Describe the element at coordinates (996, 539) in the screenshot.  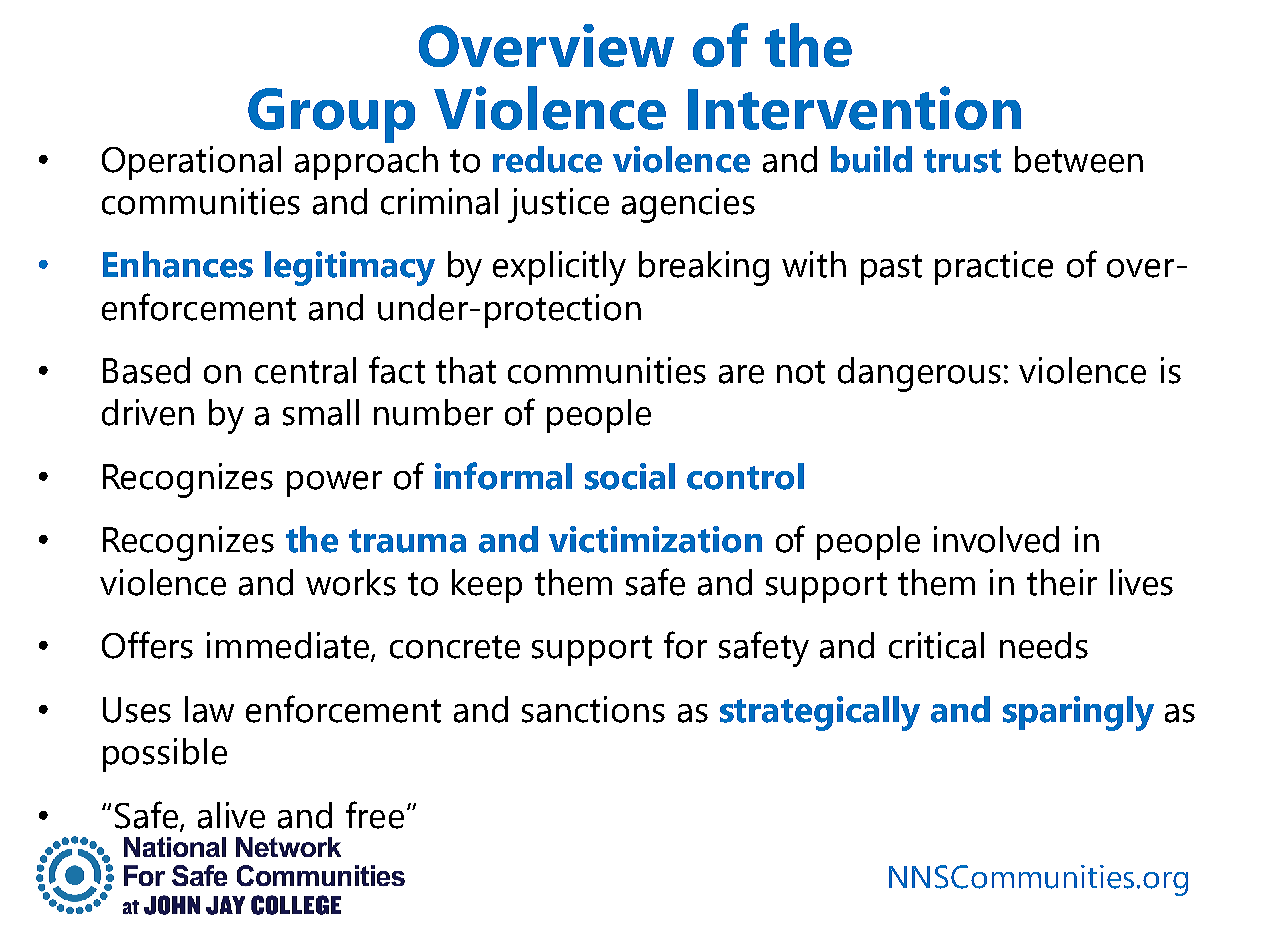
I see `involved` at that location.
